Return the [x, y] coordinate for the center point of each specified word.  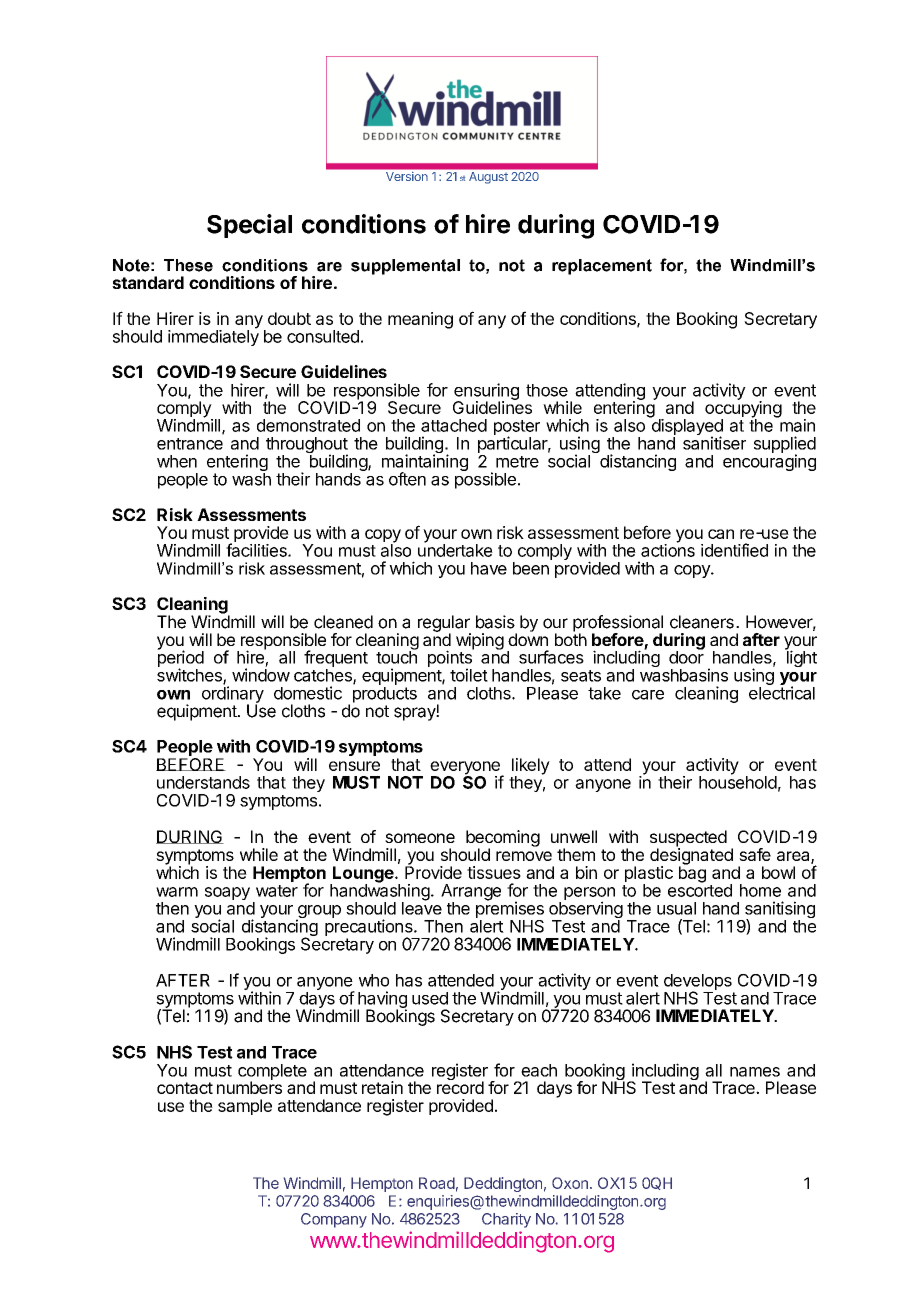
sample [245, 1107]
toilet [469, 675]
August [488, 177]
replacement [602, 267]
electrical [782, 692]
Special [249, 226]
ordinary [233, 694]
